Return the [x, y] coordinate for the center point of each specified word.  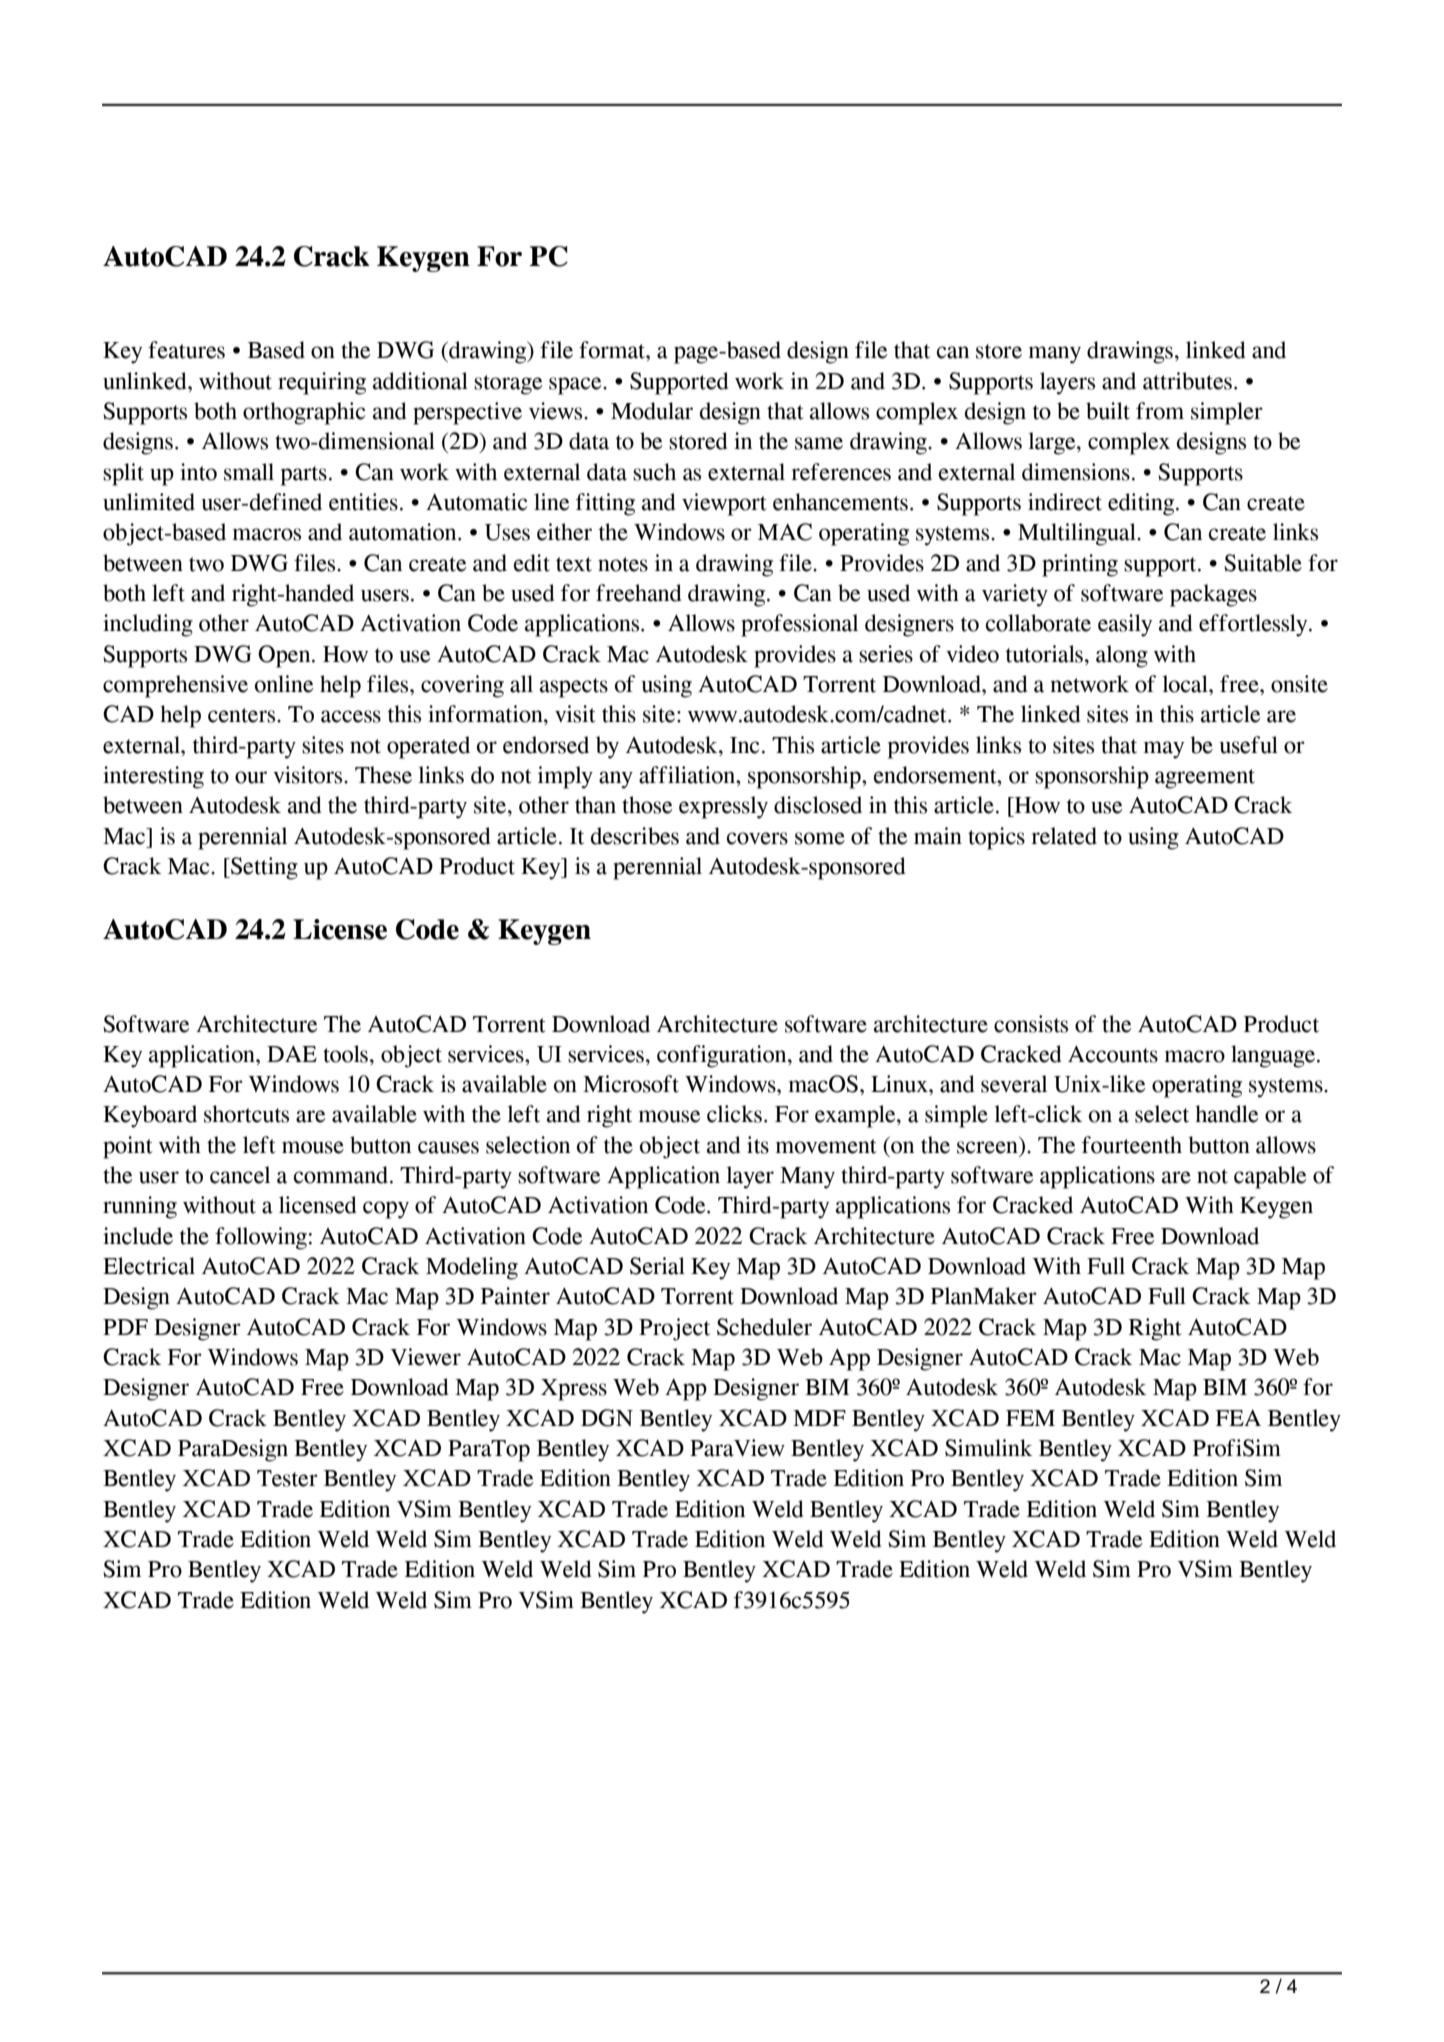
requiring [322, 383]
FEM [1030, 1418]
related [1064, 836]
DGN [607, 1418]
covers [757, 838]
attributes [1187, 381]
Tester [287, 1478]
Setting [263, 868]
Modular [652, 411]
